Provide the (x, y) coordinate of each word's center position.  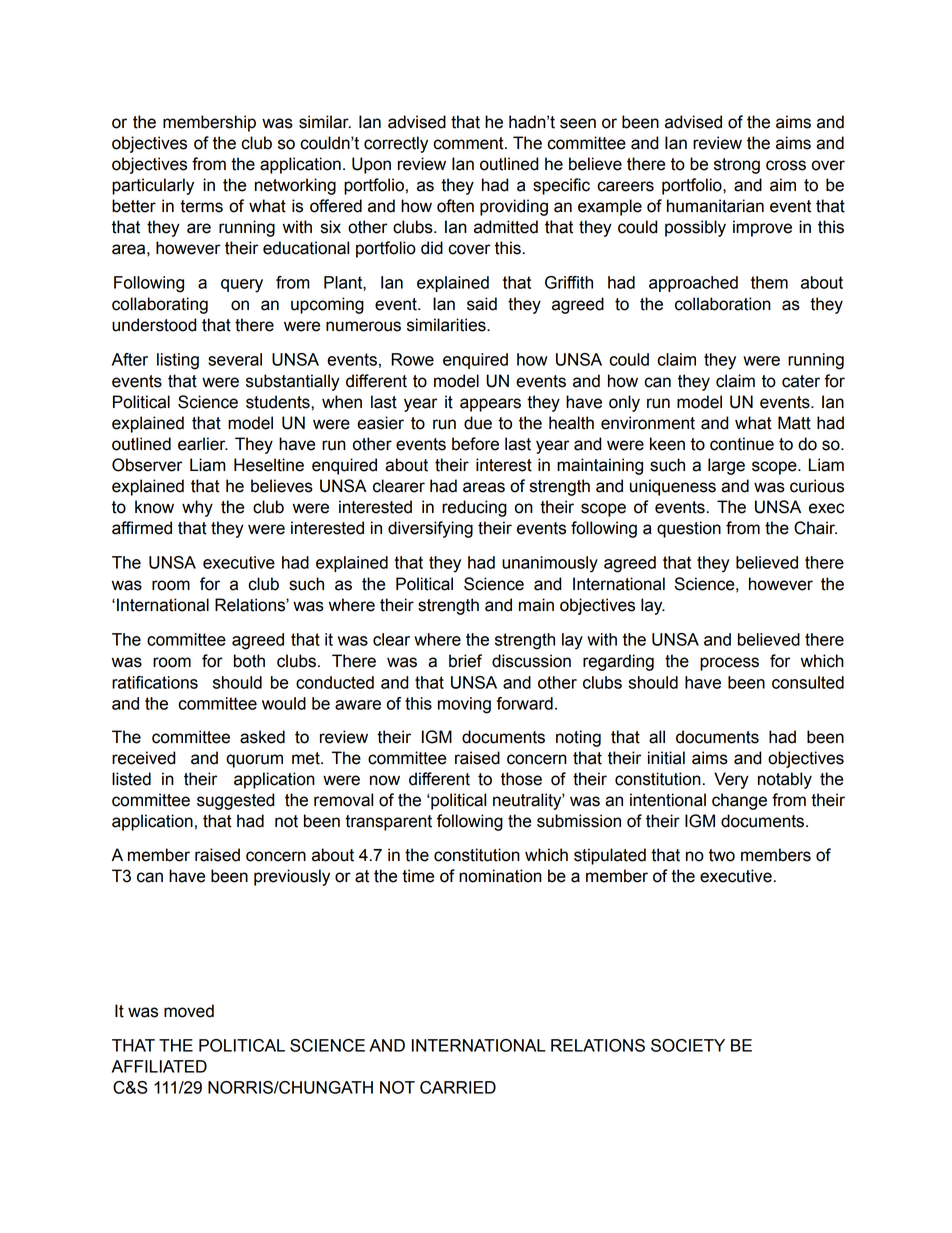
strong (737, 166)
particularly (153, 186)
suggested (235, 801)
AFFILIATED (159, 1066)
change (739, 801)
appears (490, 405)
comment (469, 143)
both (249, 661)
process (729, 664)
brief (465, 661)
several (235, 359)
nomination (500, 876)
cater (801, 381)
